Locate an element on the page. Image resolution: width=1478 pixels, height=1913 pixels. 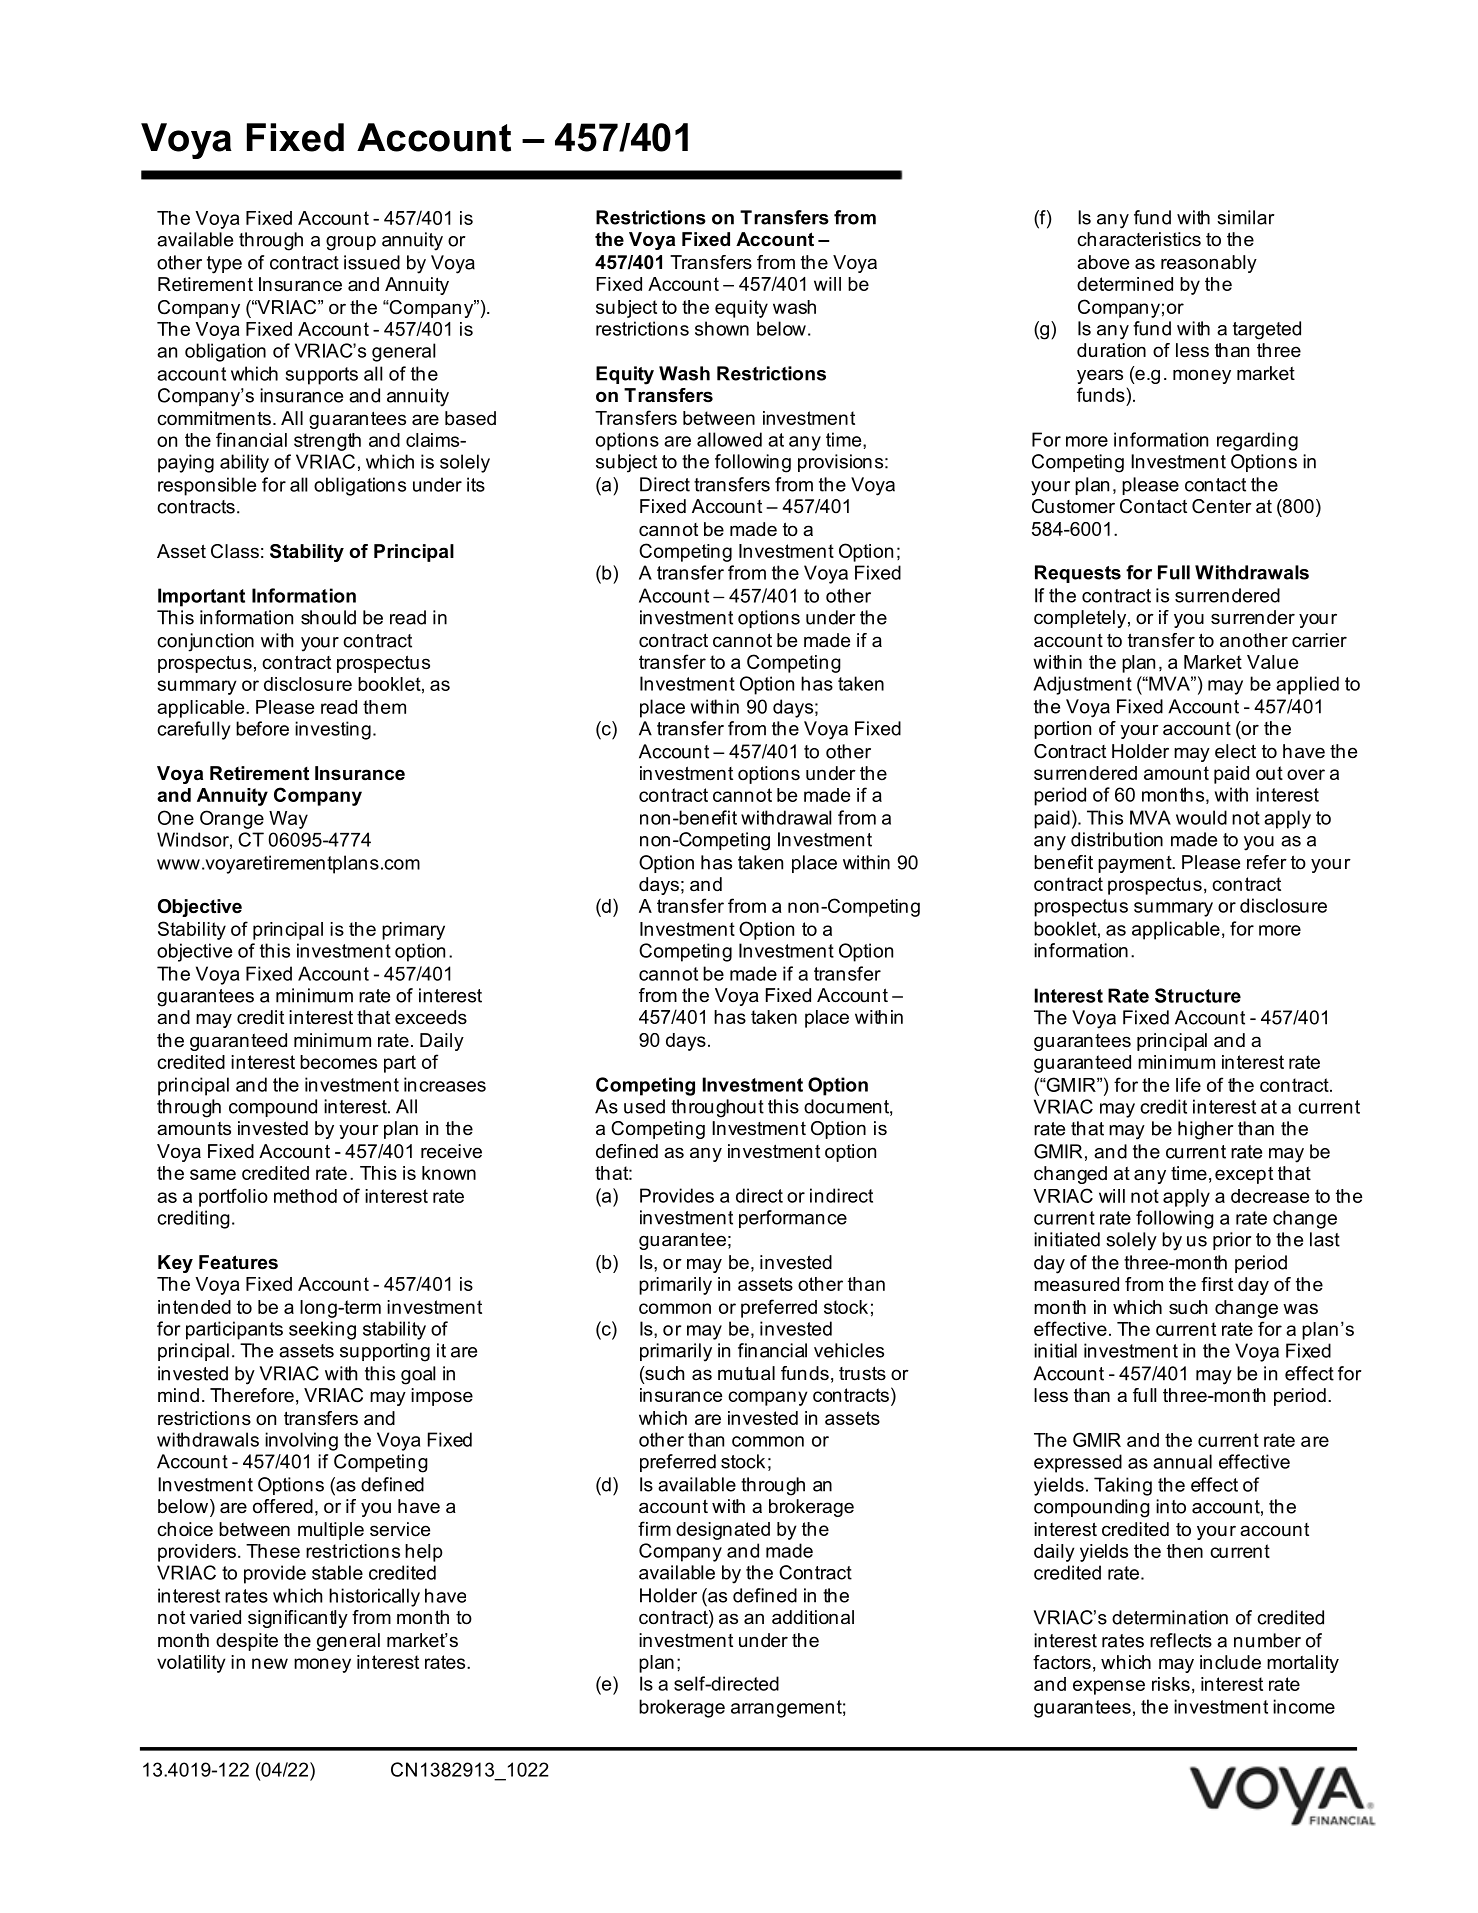
additional is located at coordinates (813, 1617).
